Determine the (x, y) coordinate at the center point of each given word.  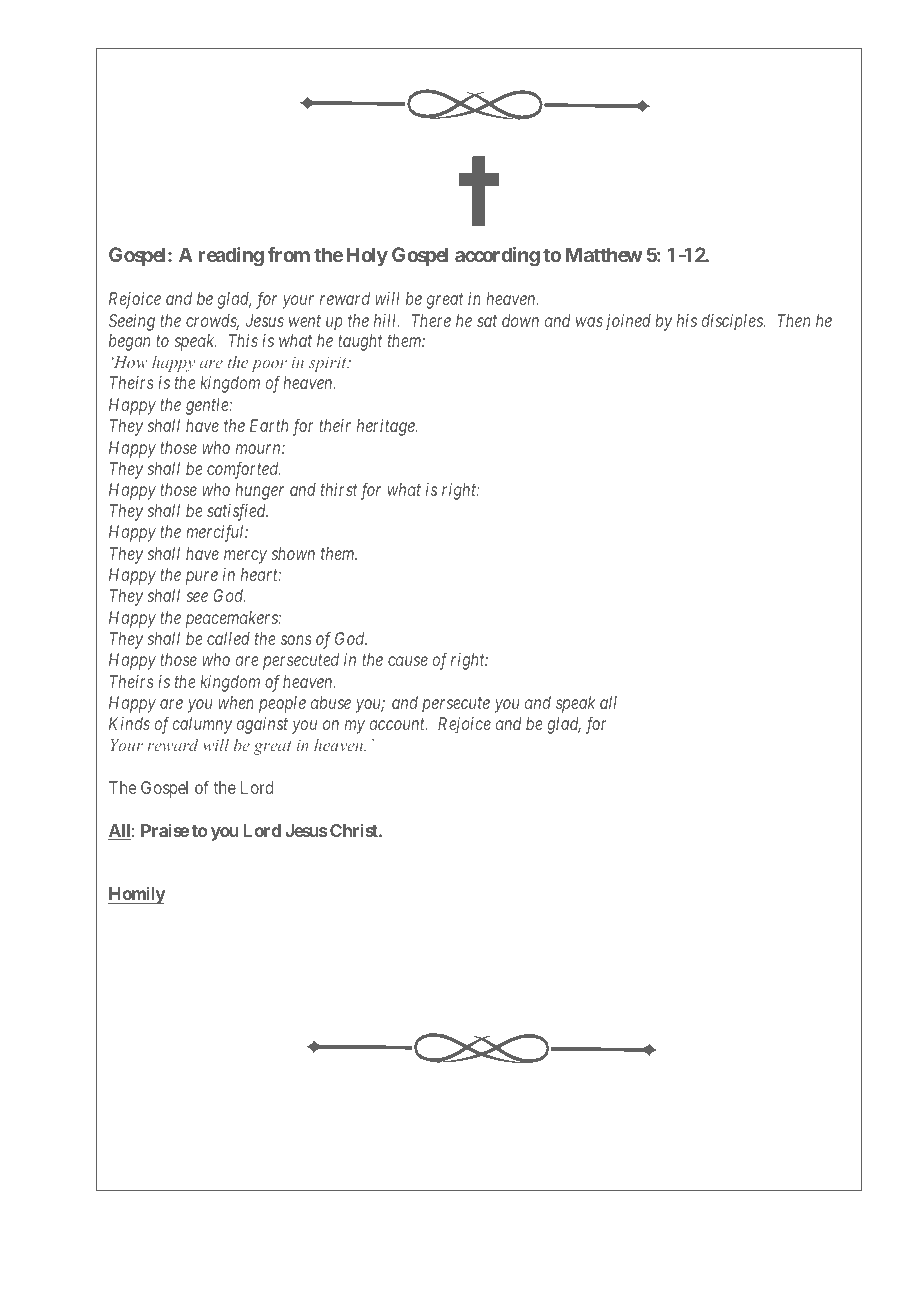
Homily (137, 895)
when (236, 702)
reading (231, 256)
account (398, 724)
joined (628, 322)
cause (408, 661)
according (497, 256)
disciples (733, 322)
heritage (387, 427)
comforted (244, 470)
